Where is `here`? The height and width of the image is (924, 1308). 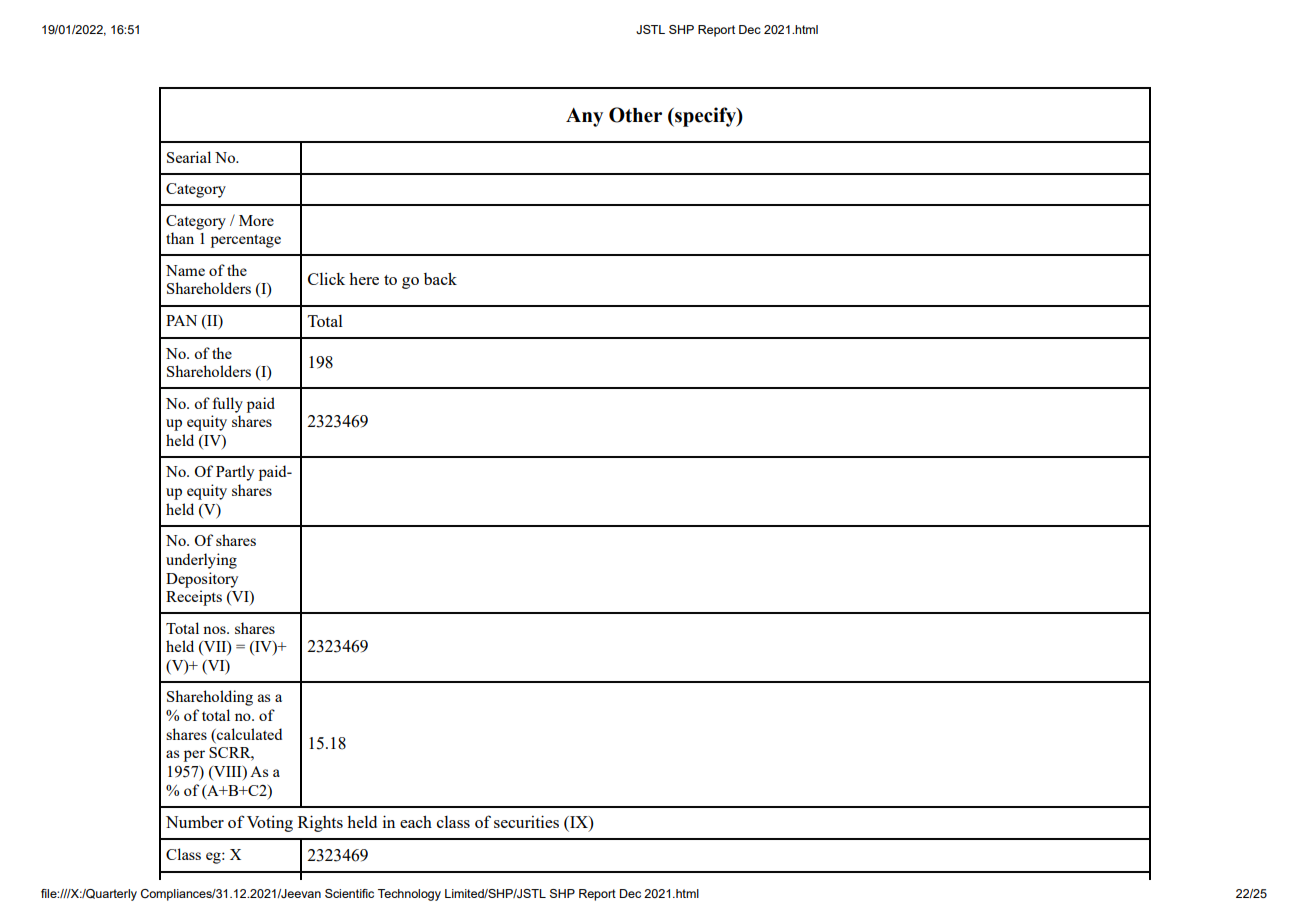
here is located at coordinates (364, 279).
